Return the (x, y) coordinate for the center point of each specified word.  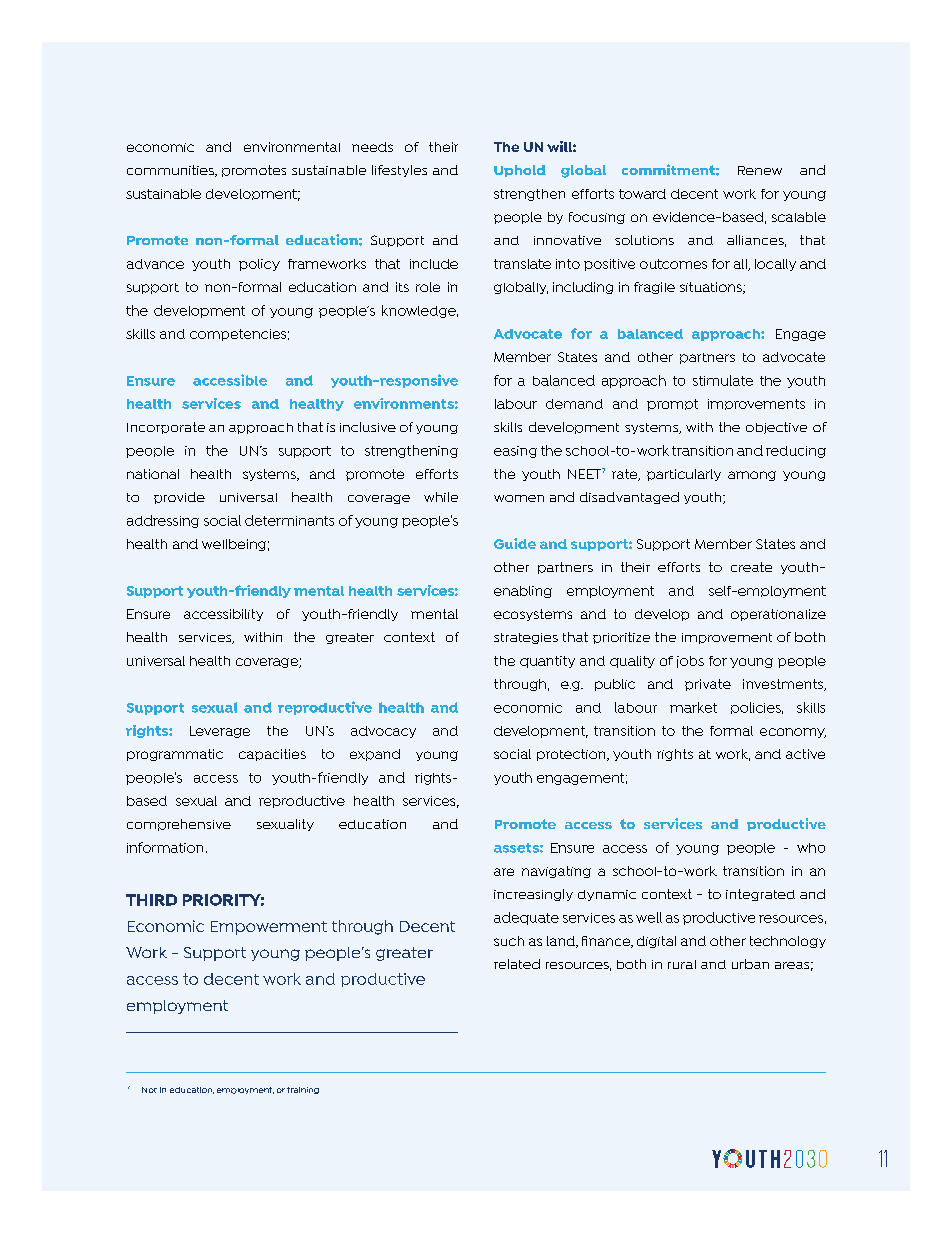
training (303, 1090)
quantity (547, 662)
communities (171, 171)
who (811, 848)
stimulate (723, 380)
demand (574, 404)
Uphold (520, 171)
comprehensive (179, 825)
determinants (289, 520)
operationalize (778, 615)
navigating (556, 872)
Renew (760, 170)
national (153, 474)
